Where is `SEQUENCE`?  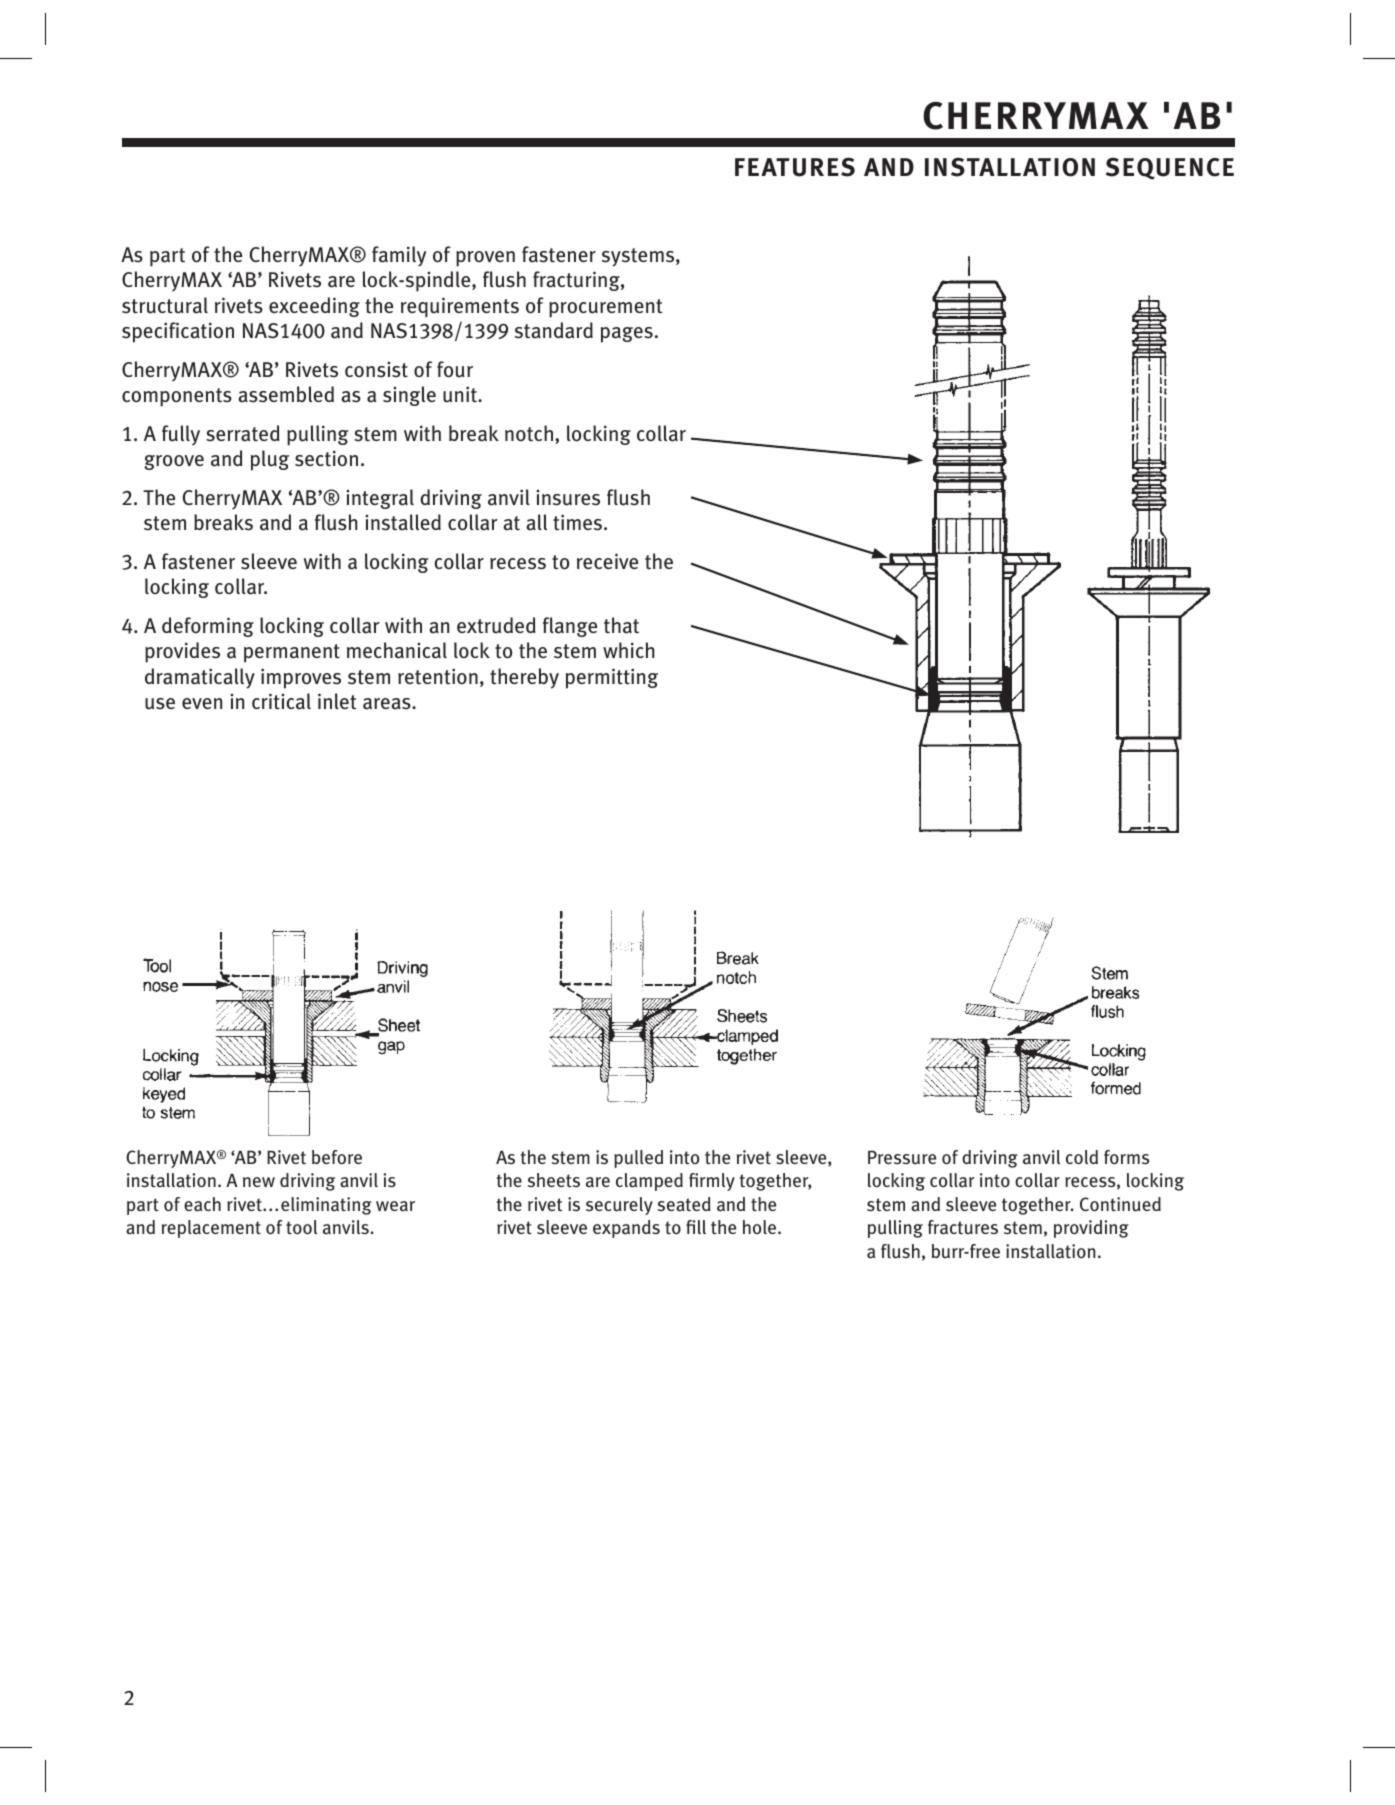
SEQUENCE is located at coordinates (1170, 168).
